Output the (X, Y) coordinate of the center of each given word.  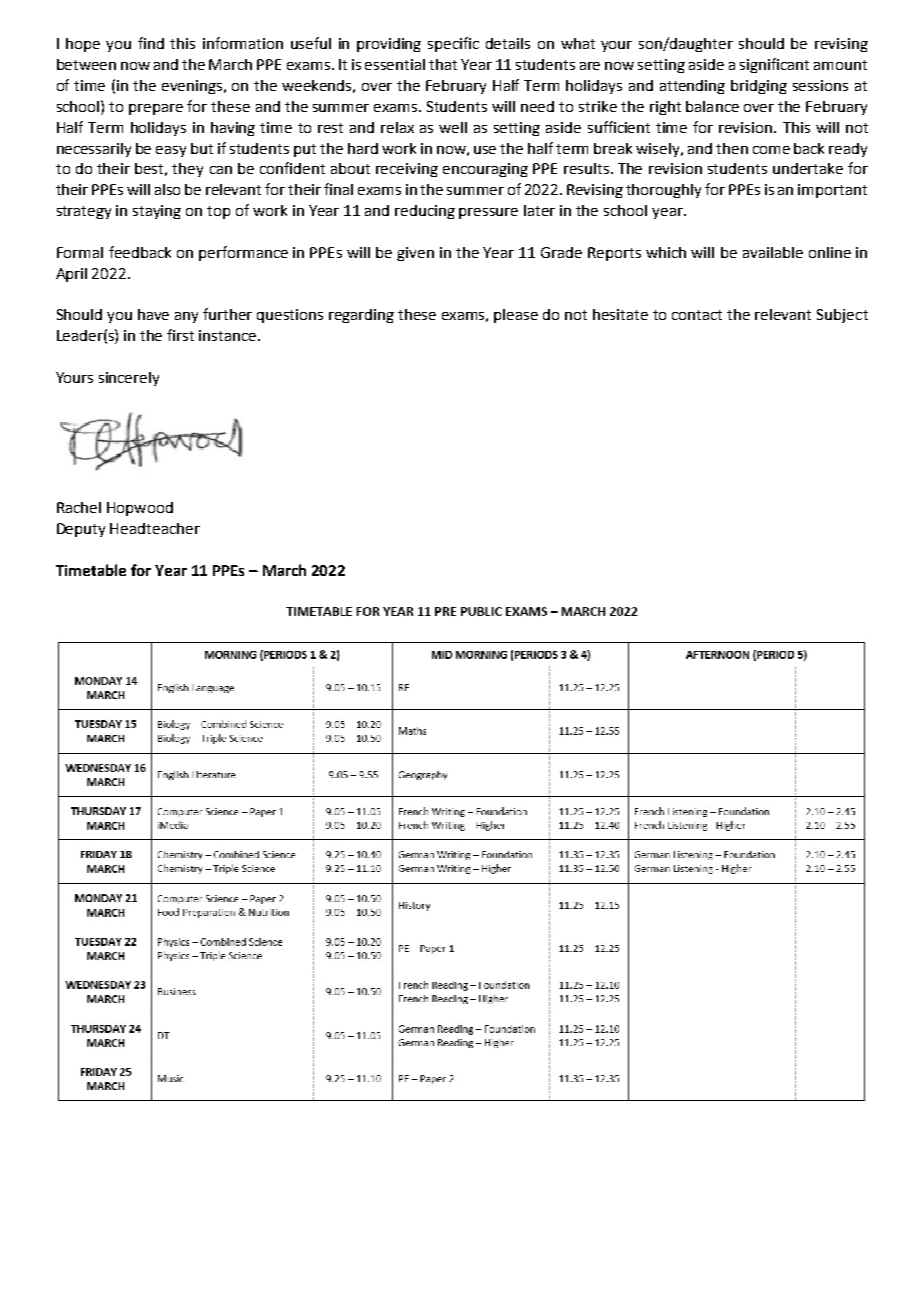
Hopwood (140, 509)
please (516, 316)
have (153, 314)
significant (774, 65)
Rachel (79, 507)
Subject (842, 316)
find (151, 43)
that (443, 64)
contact (697, 315)
